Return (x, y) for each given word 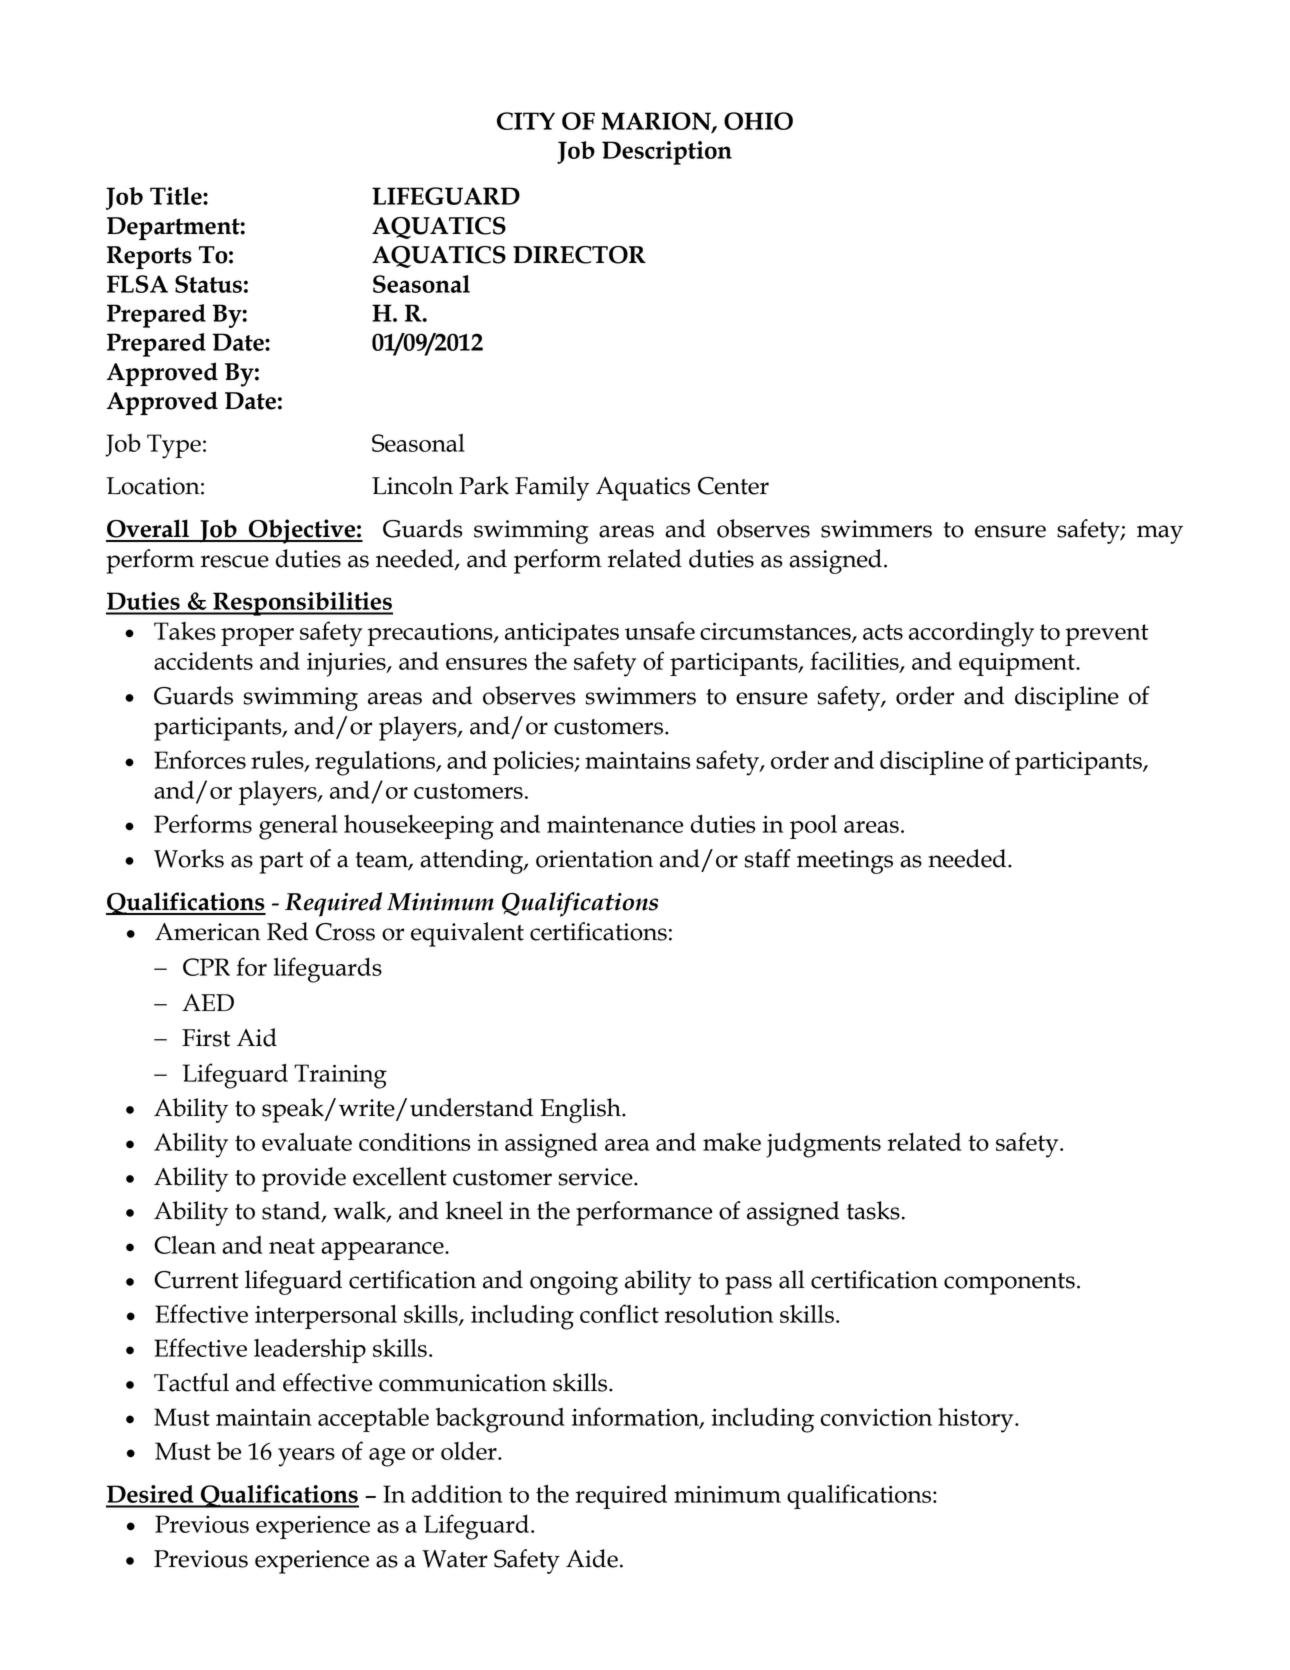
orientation (594, 859)
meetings (845, 862)
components (1009, 1284)
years (306, 1457)
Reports (149, 257)
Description (667, 153)
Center (733, 486)
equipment (1018, 664)
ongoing (574, 1283)
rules (278, 761)
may (1160, 534)
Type (174, 446)
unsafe (660, 630)
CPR (206, 967)
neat (292, 1246)
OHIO (758, 121)
